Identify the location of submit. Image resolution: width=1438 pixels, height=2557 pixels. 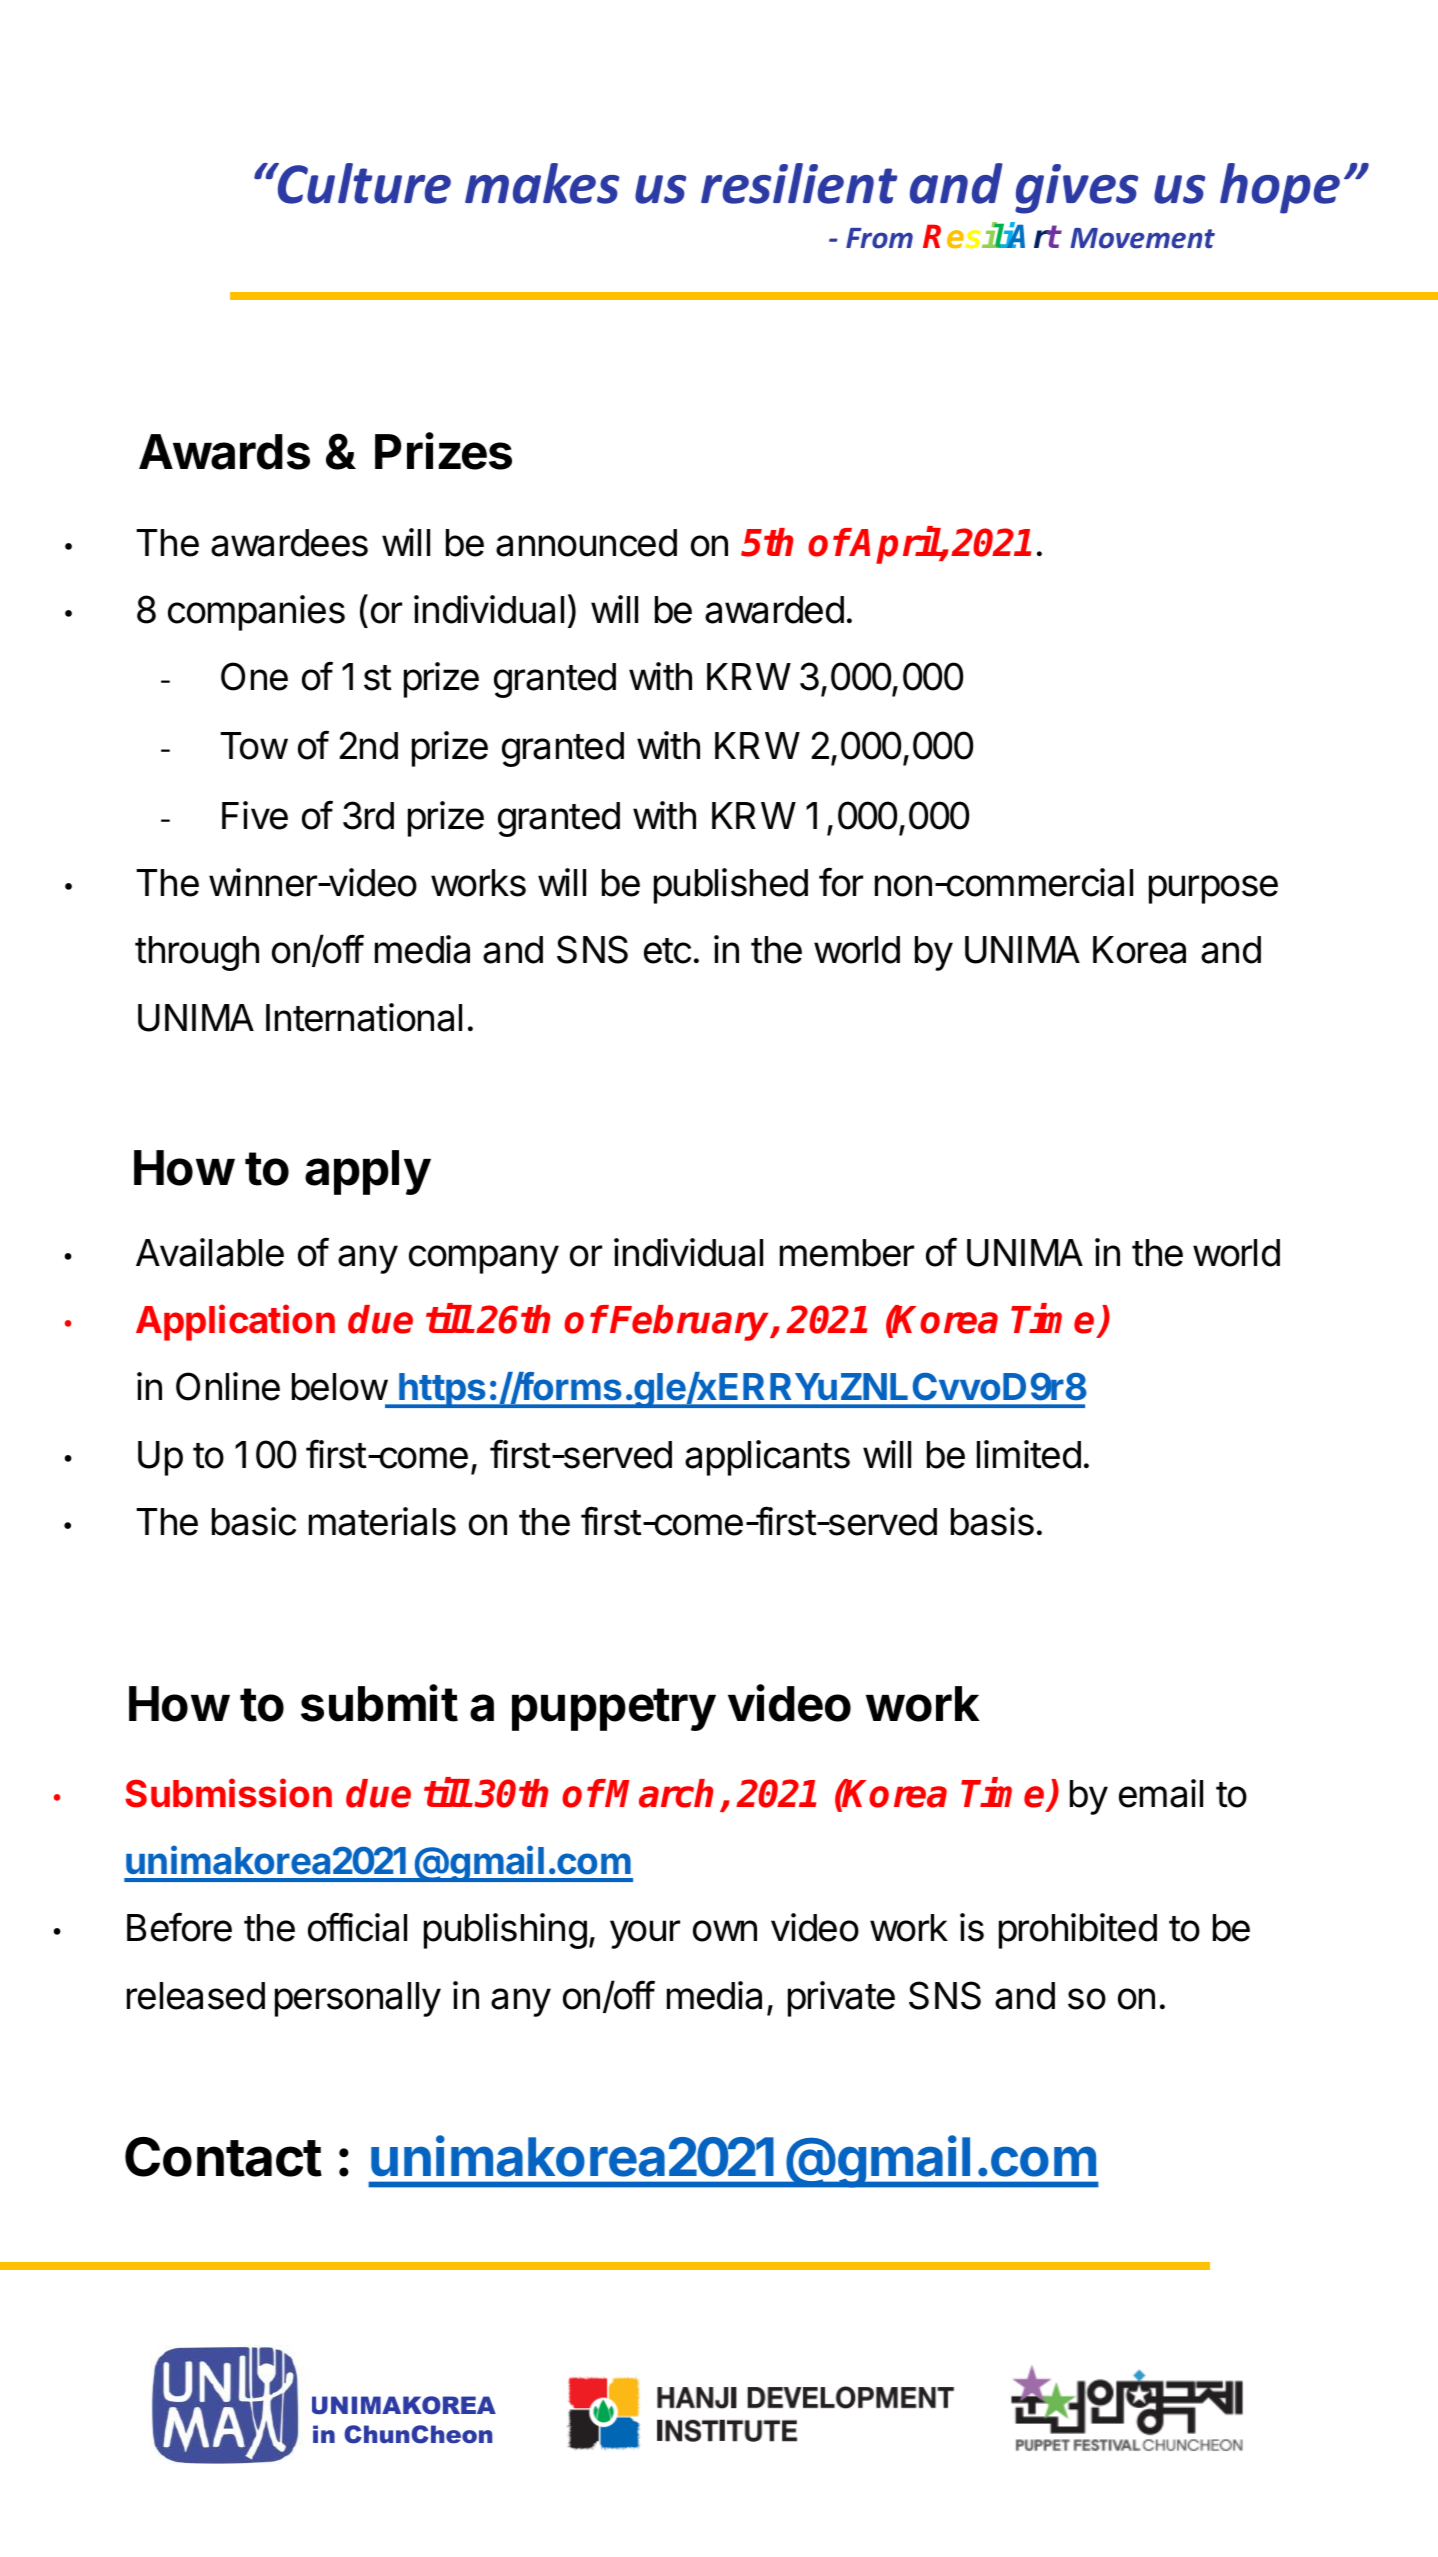
(379, 1703).
